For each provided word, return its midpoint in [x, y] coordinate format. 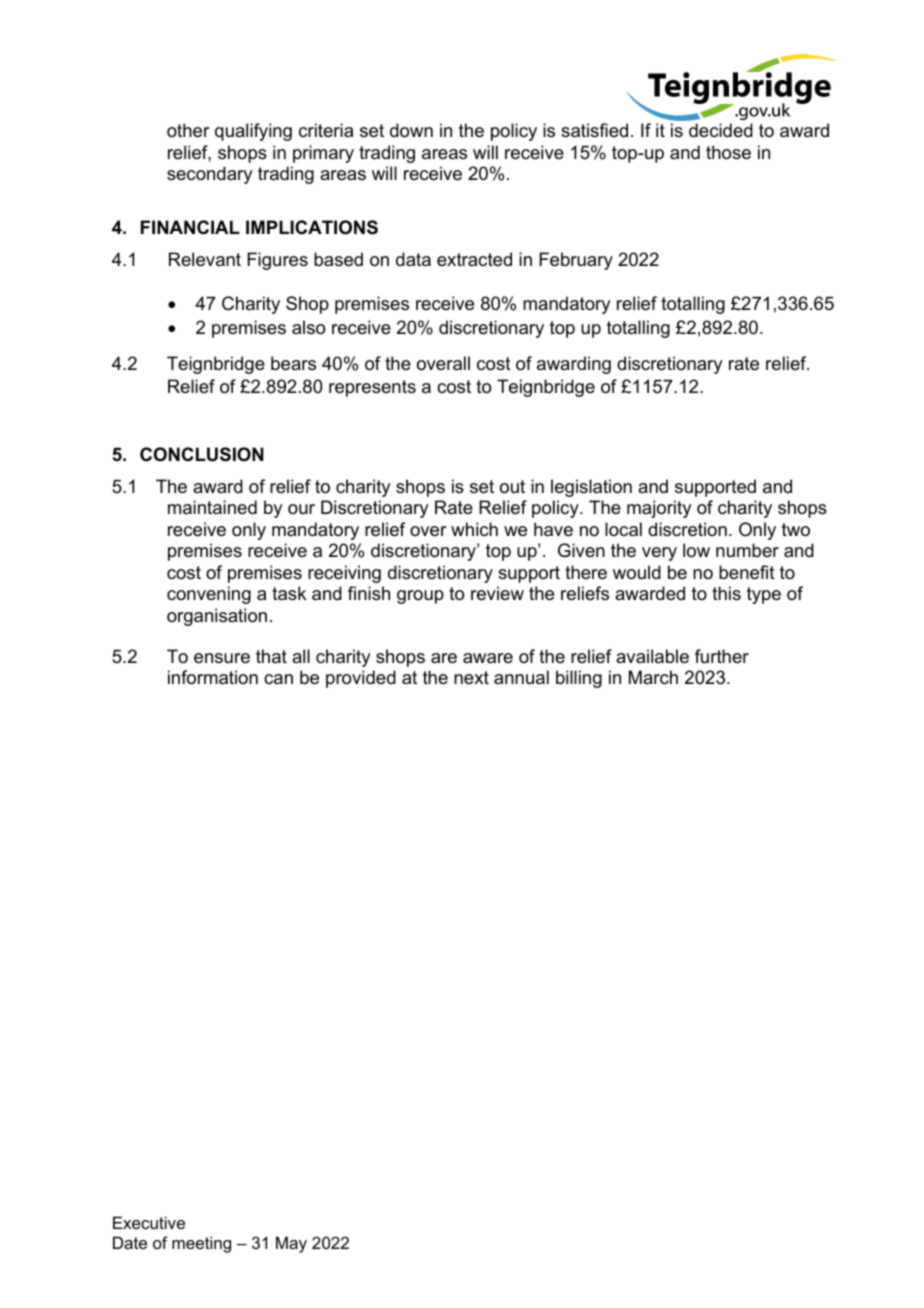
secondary [209, 175]
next [471, 677]
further [722, 656]
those [728, 152]
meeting [201, 1244]
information [213, 677]
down [411, 130]
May [291, 1244]
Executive [149, 1222]
